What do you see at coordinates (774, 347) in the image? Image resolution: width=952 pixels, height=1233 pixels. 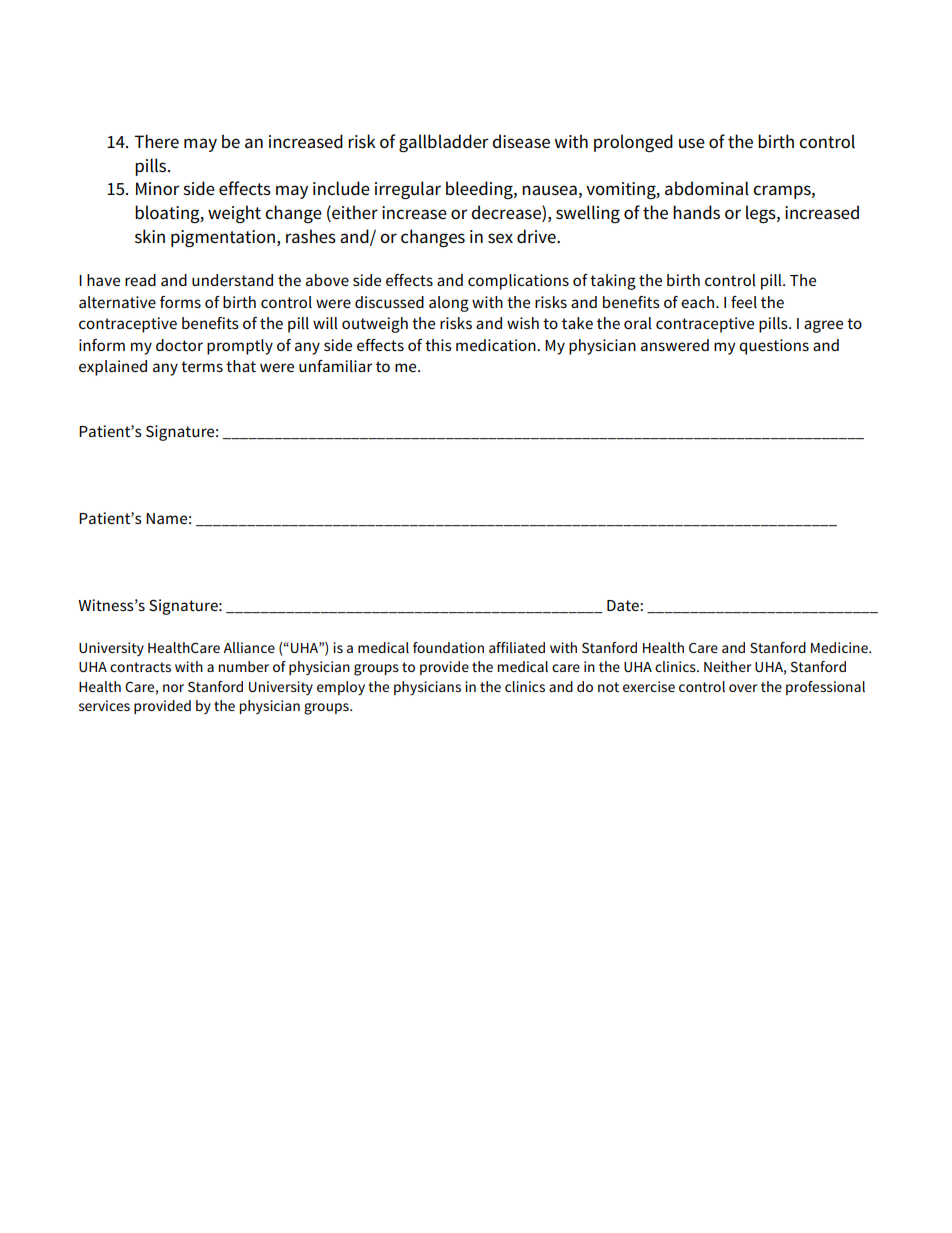 I see `questions` at bounding box center [774, 347].
